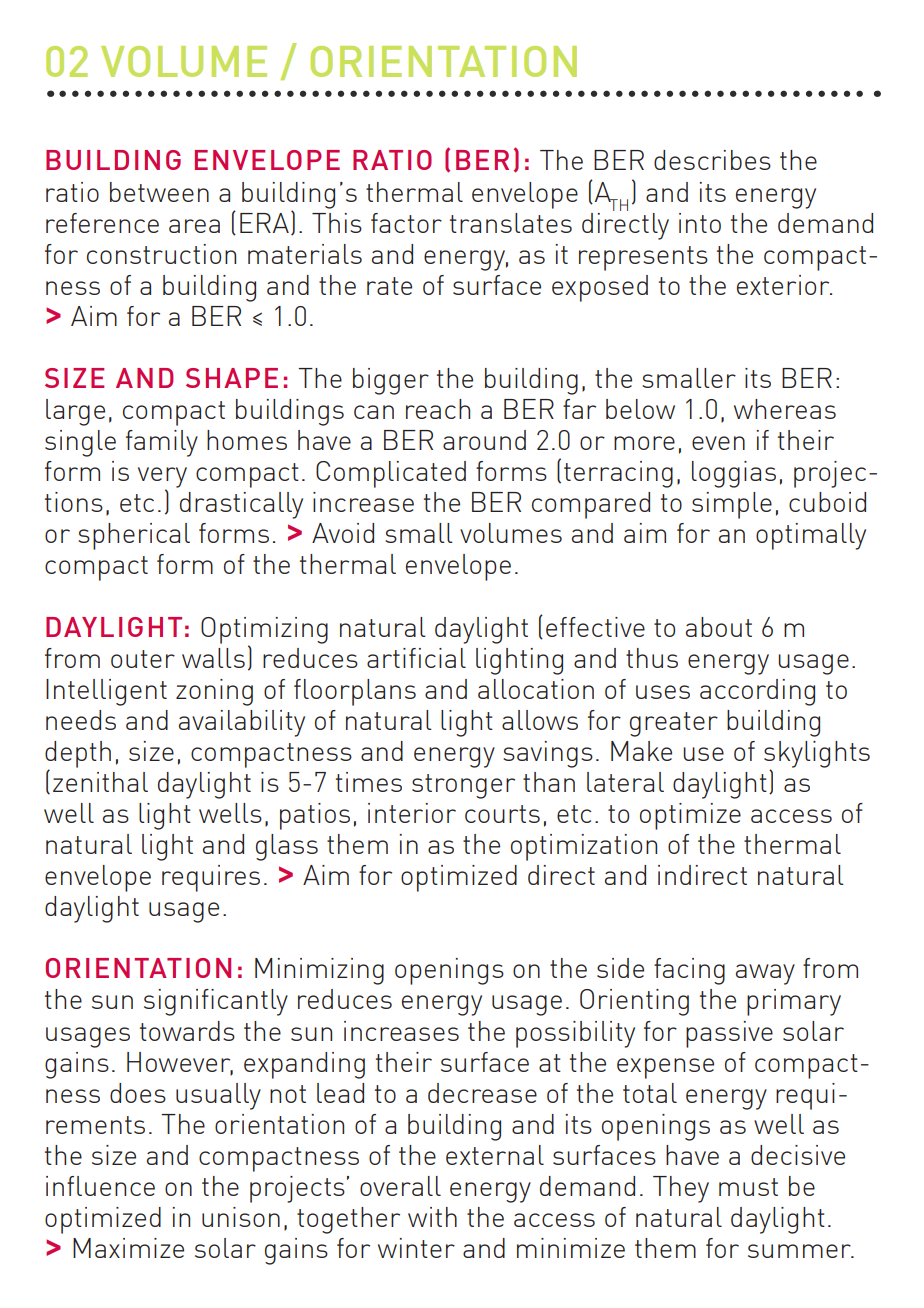  I want to click on family, so click(162, 443).
